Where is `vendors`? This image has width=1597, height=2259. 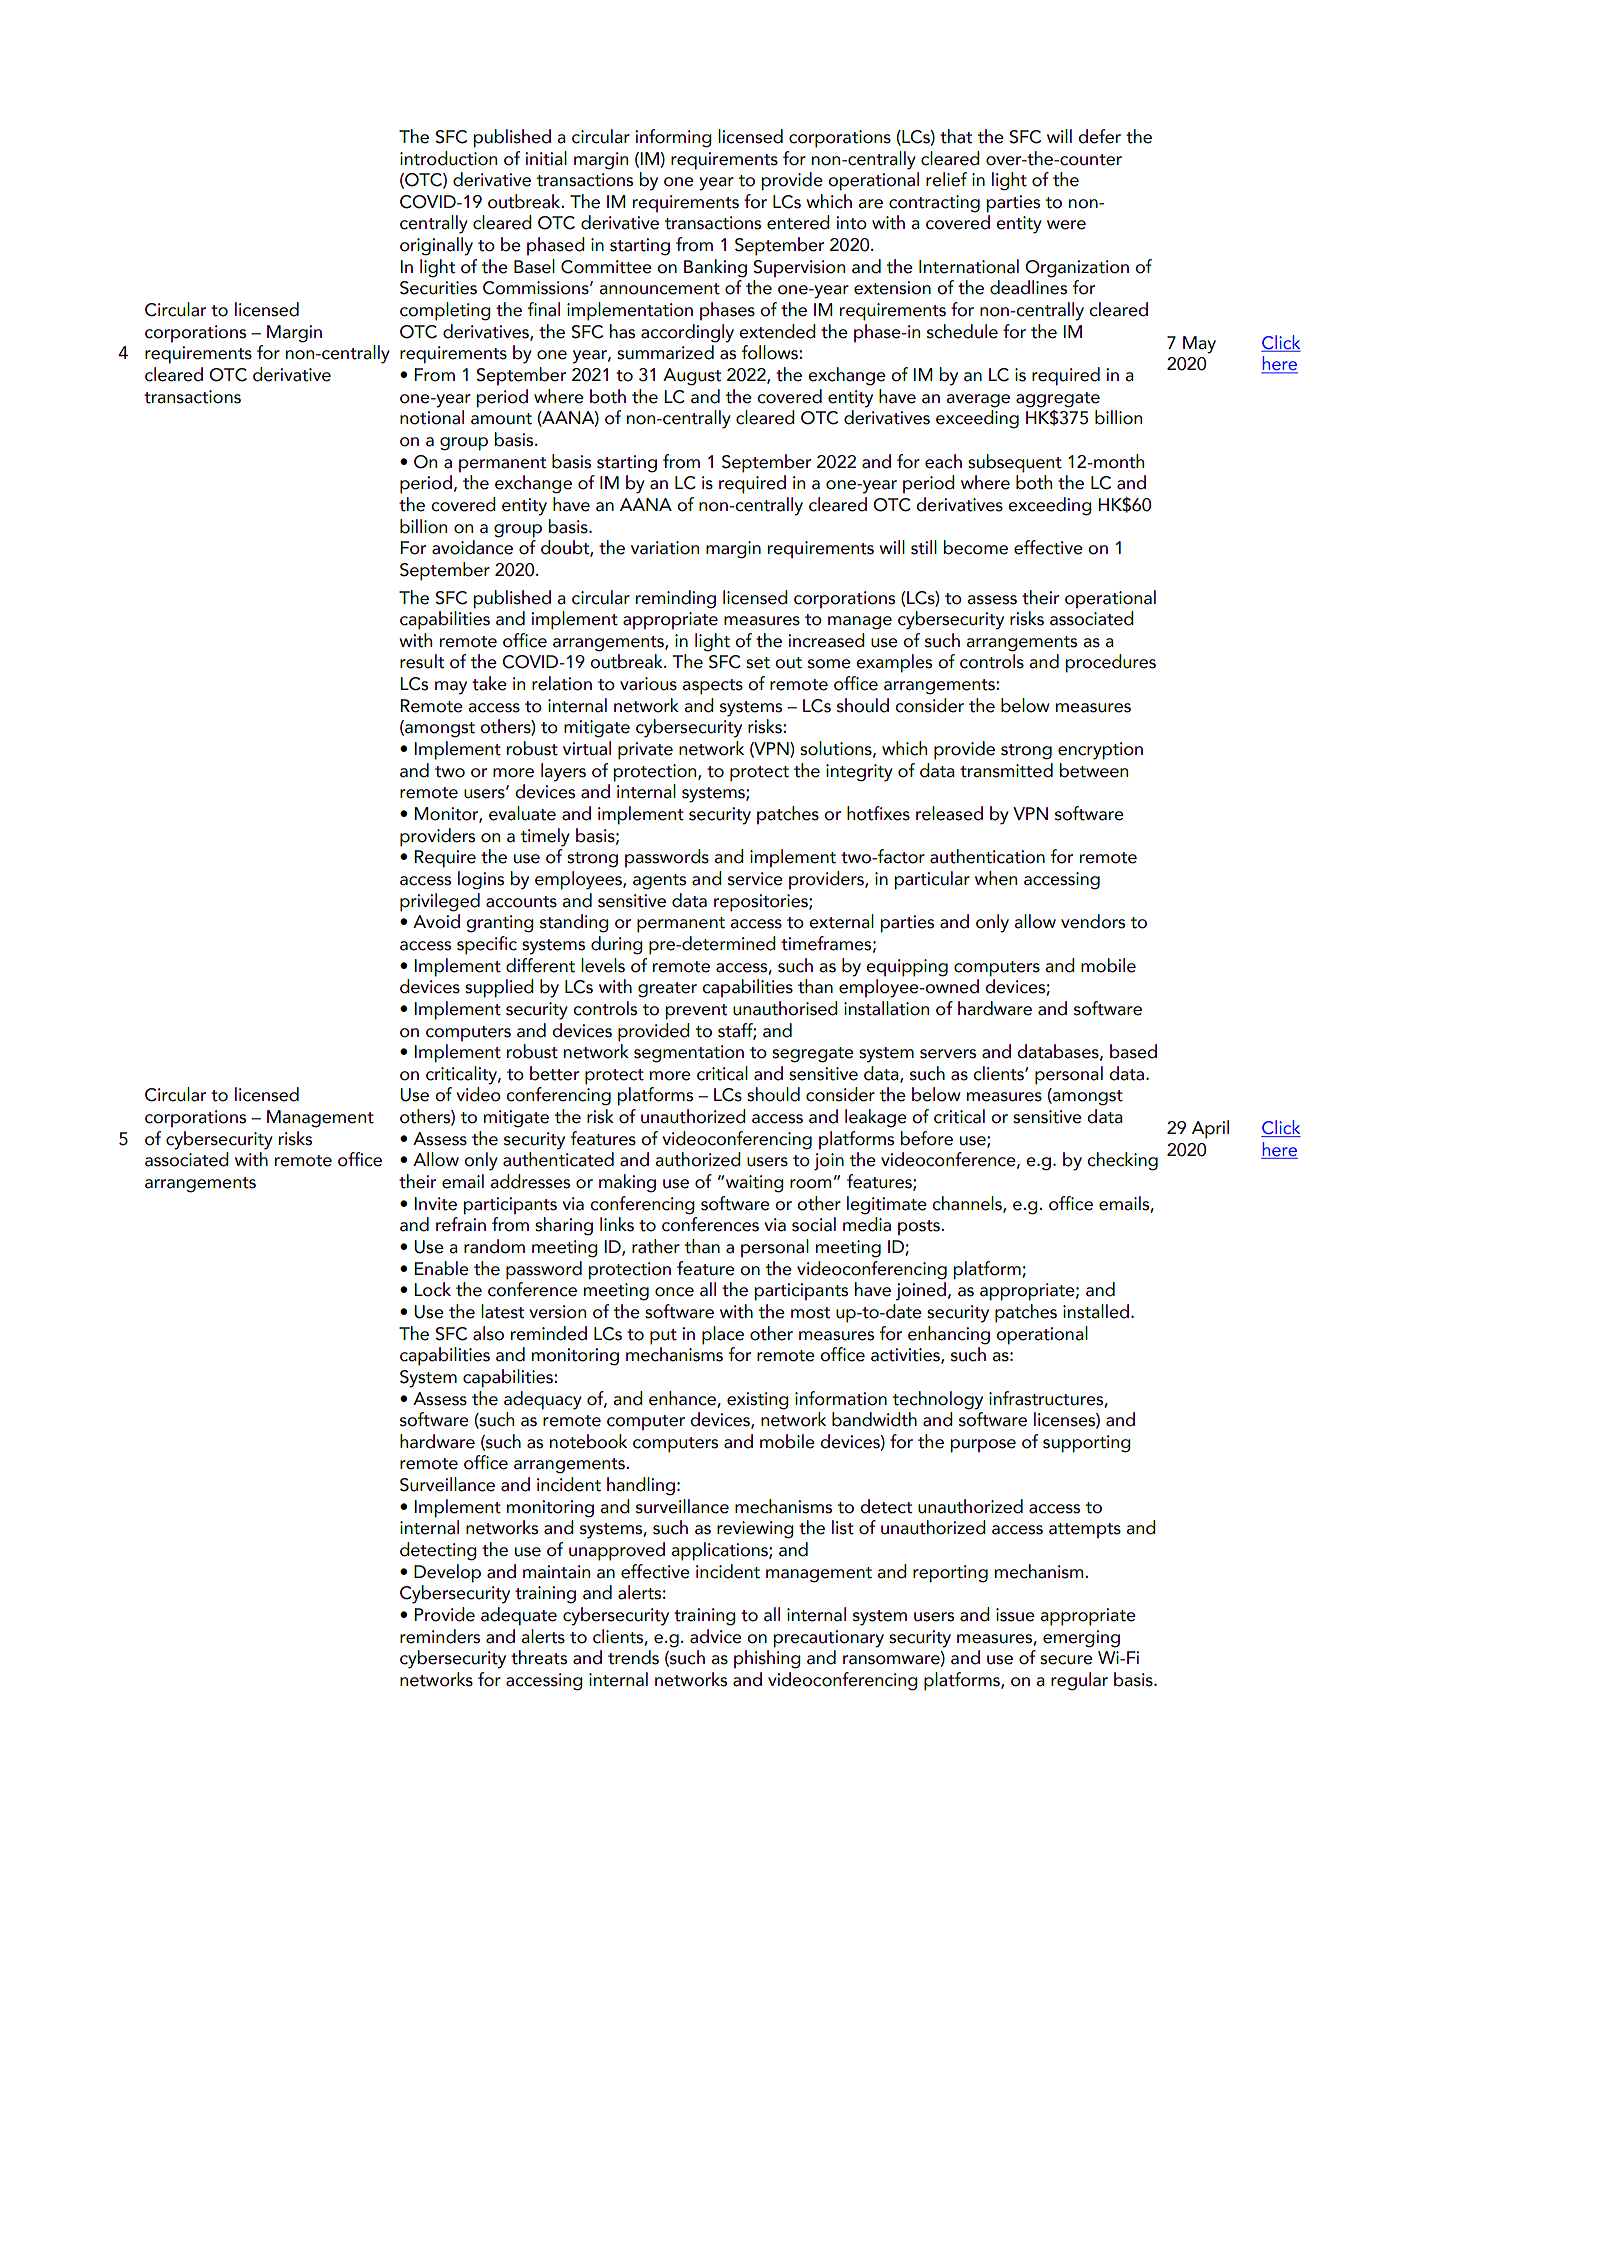 vendors is located at coordinates (1093, 921).
